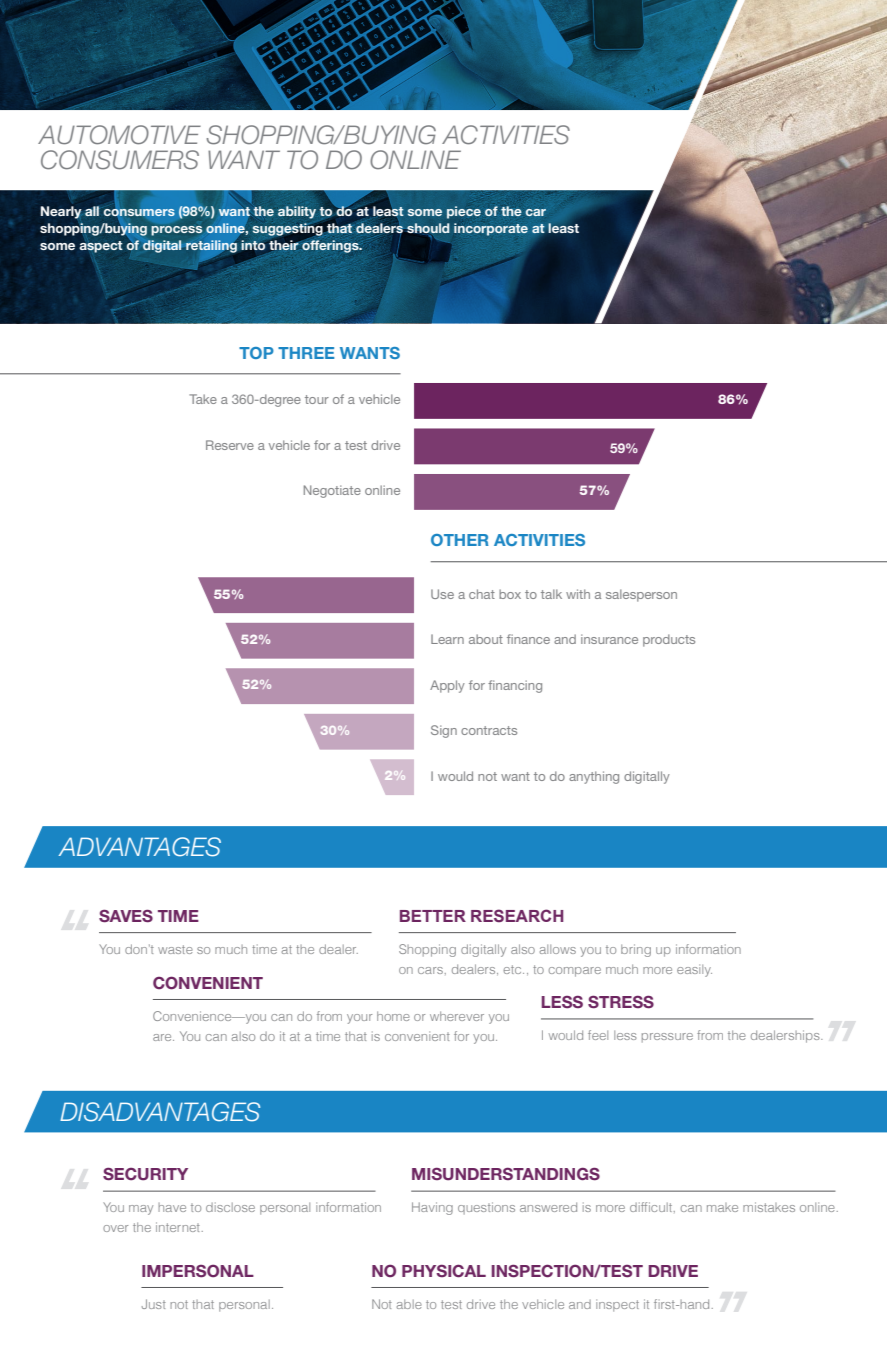 This document has height=1372, width=887. Describe the element at coordinates (154, 1304) in the document. I see `Just` at that location.
